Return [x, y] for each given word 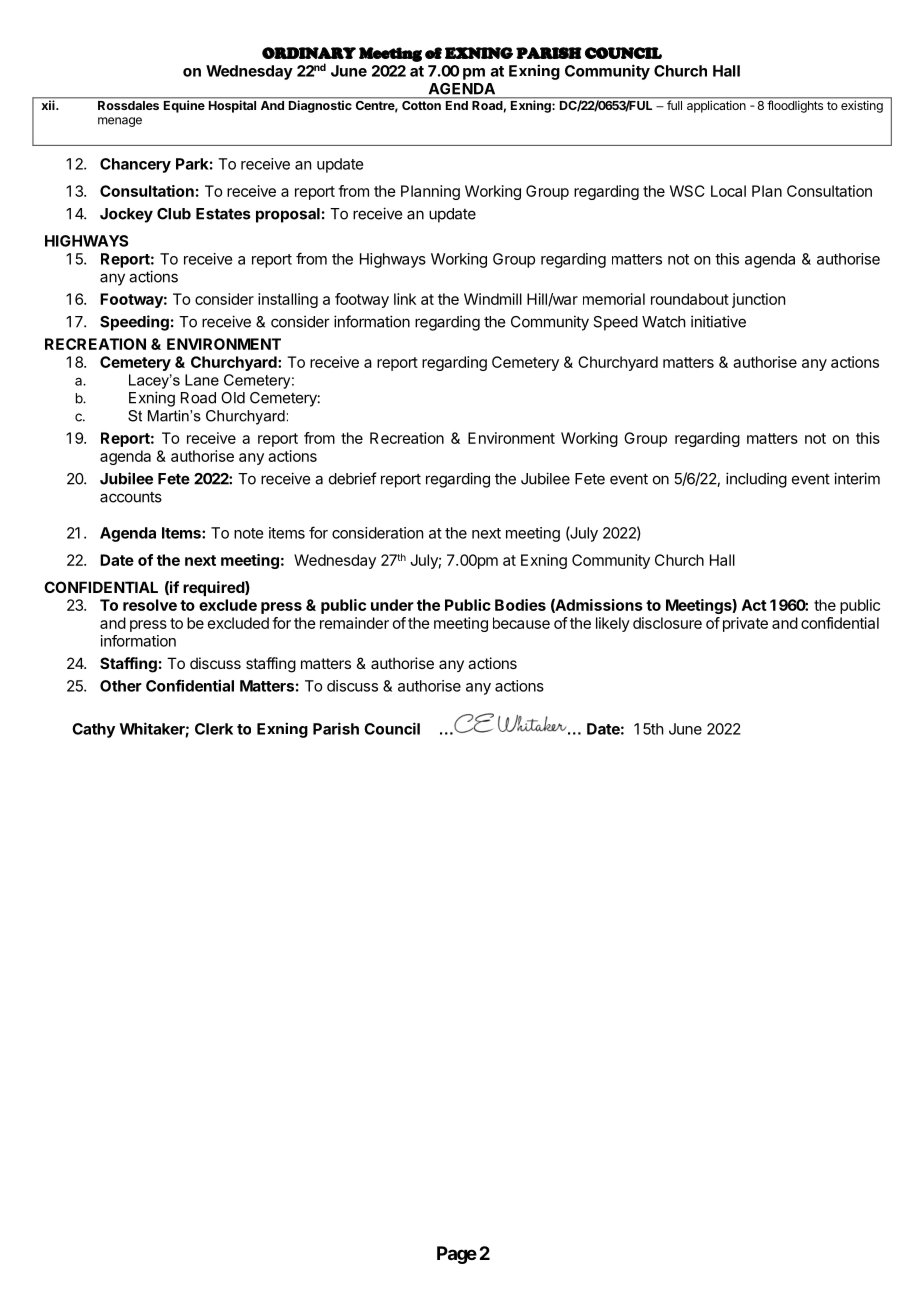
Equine [184, 105]
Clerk [214, 729]
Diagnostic [320, 105]
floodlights [795, 105]
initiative [718, 321]
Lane [202, 380]
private [745, 624]
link [405, 299]
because [521, 623]
